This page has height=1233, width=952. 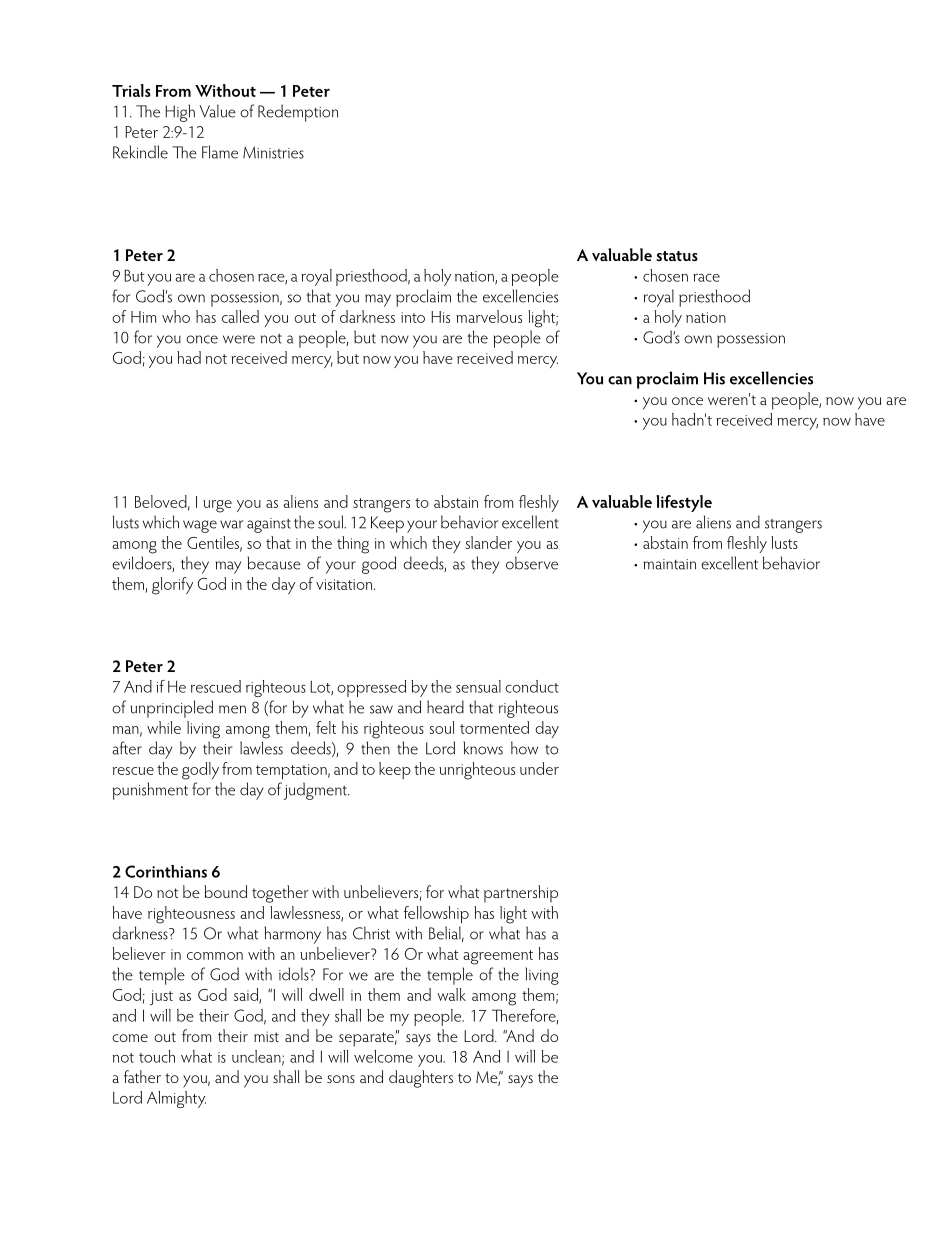 What do you see at coordinates (677, 256) in the page?
I see `status` at bounding box center [677, 256].
